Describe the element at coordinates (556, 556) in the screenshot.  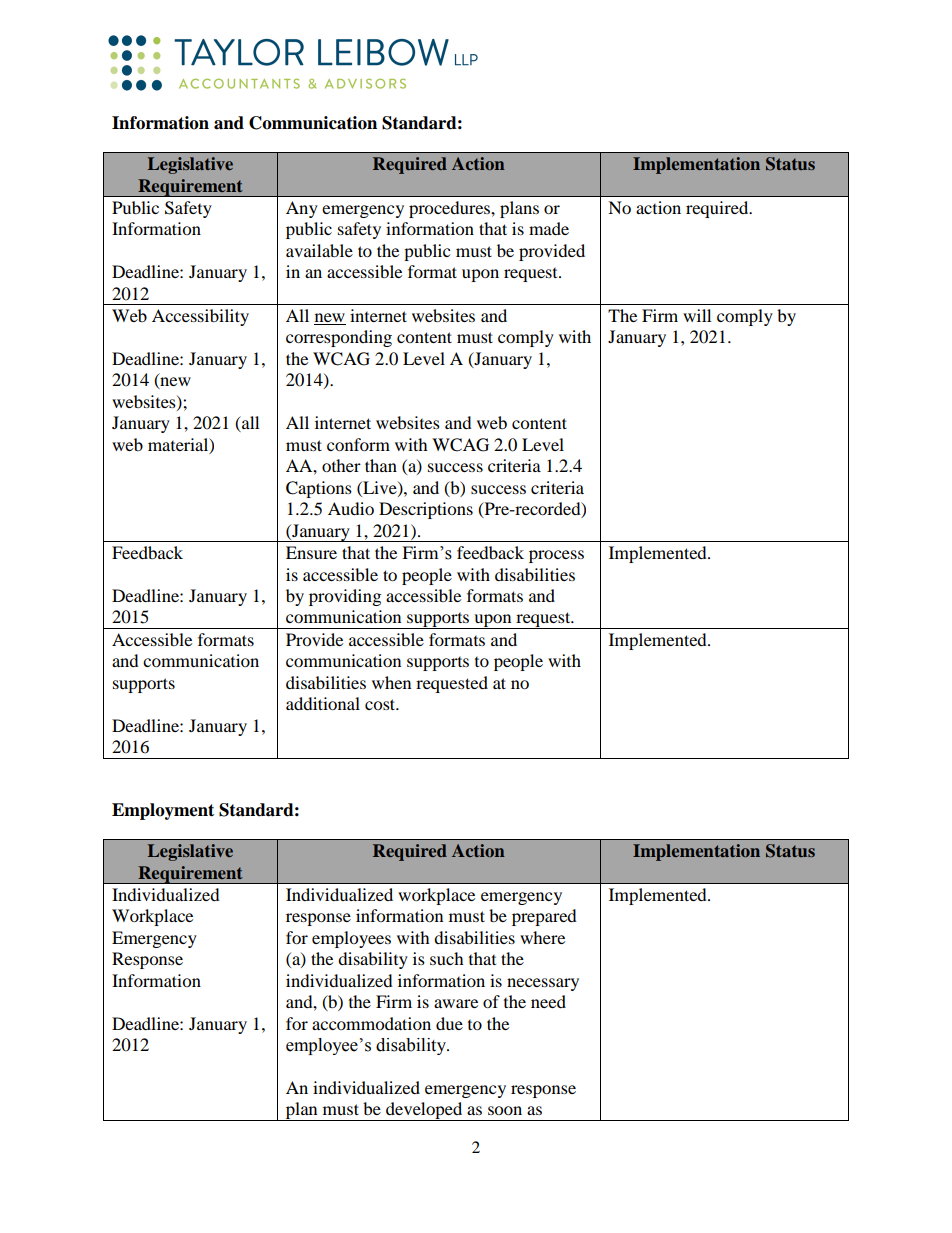
I see `process` at that location.
